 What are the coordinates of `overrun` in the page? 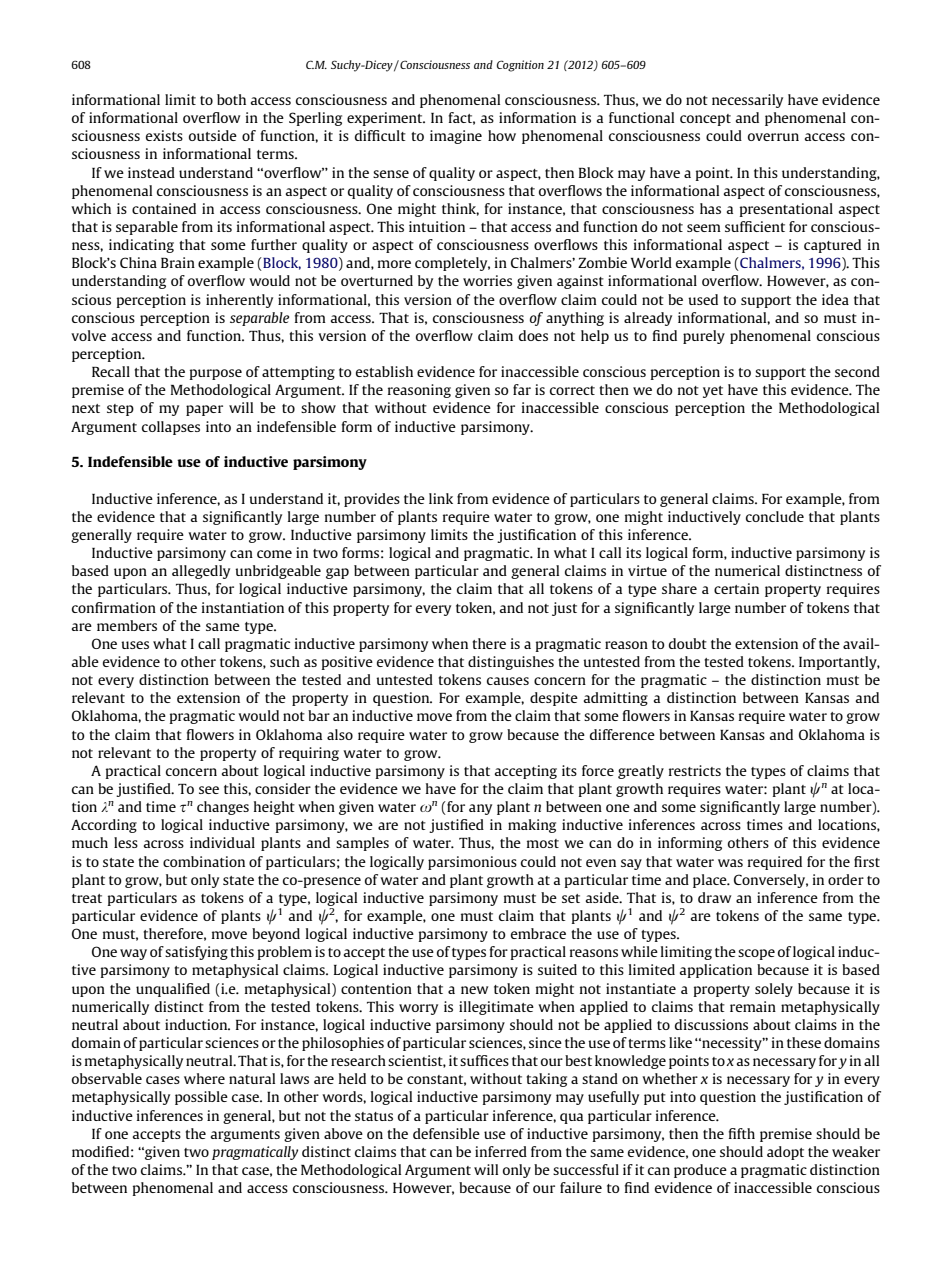 It's located at (773, 137).
